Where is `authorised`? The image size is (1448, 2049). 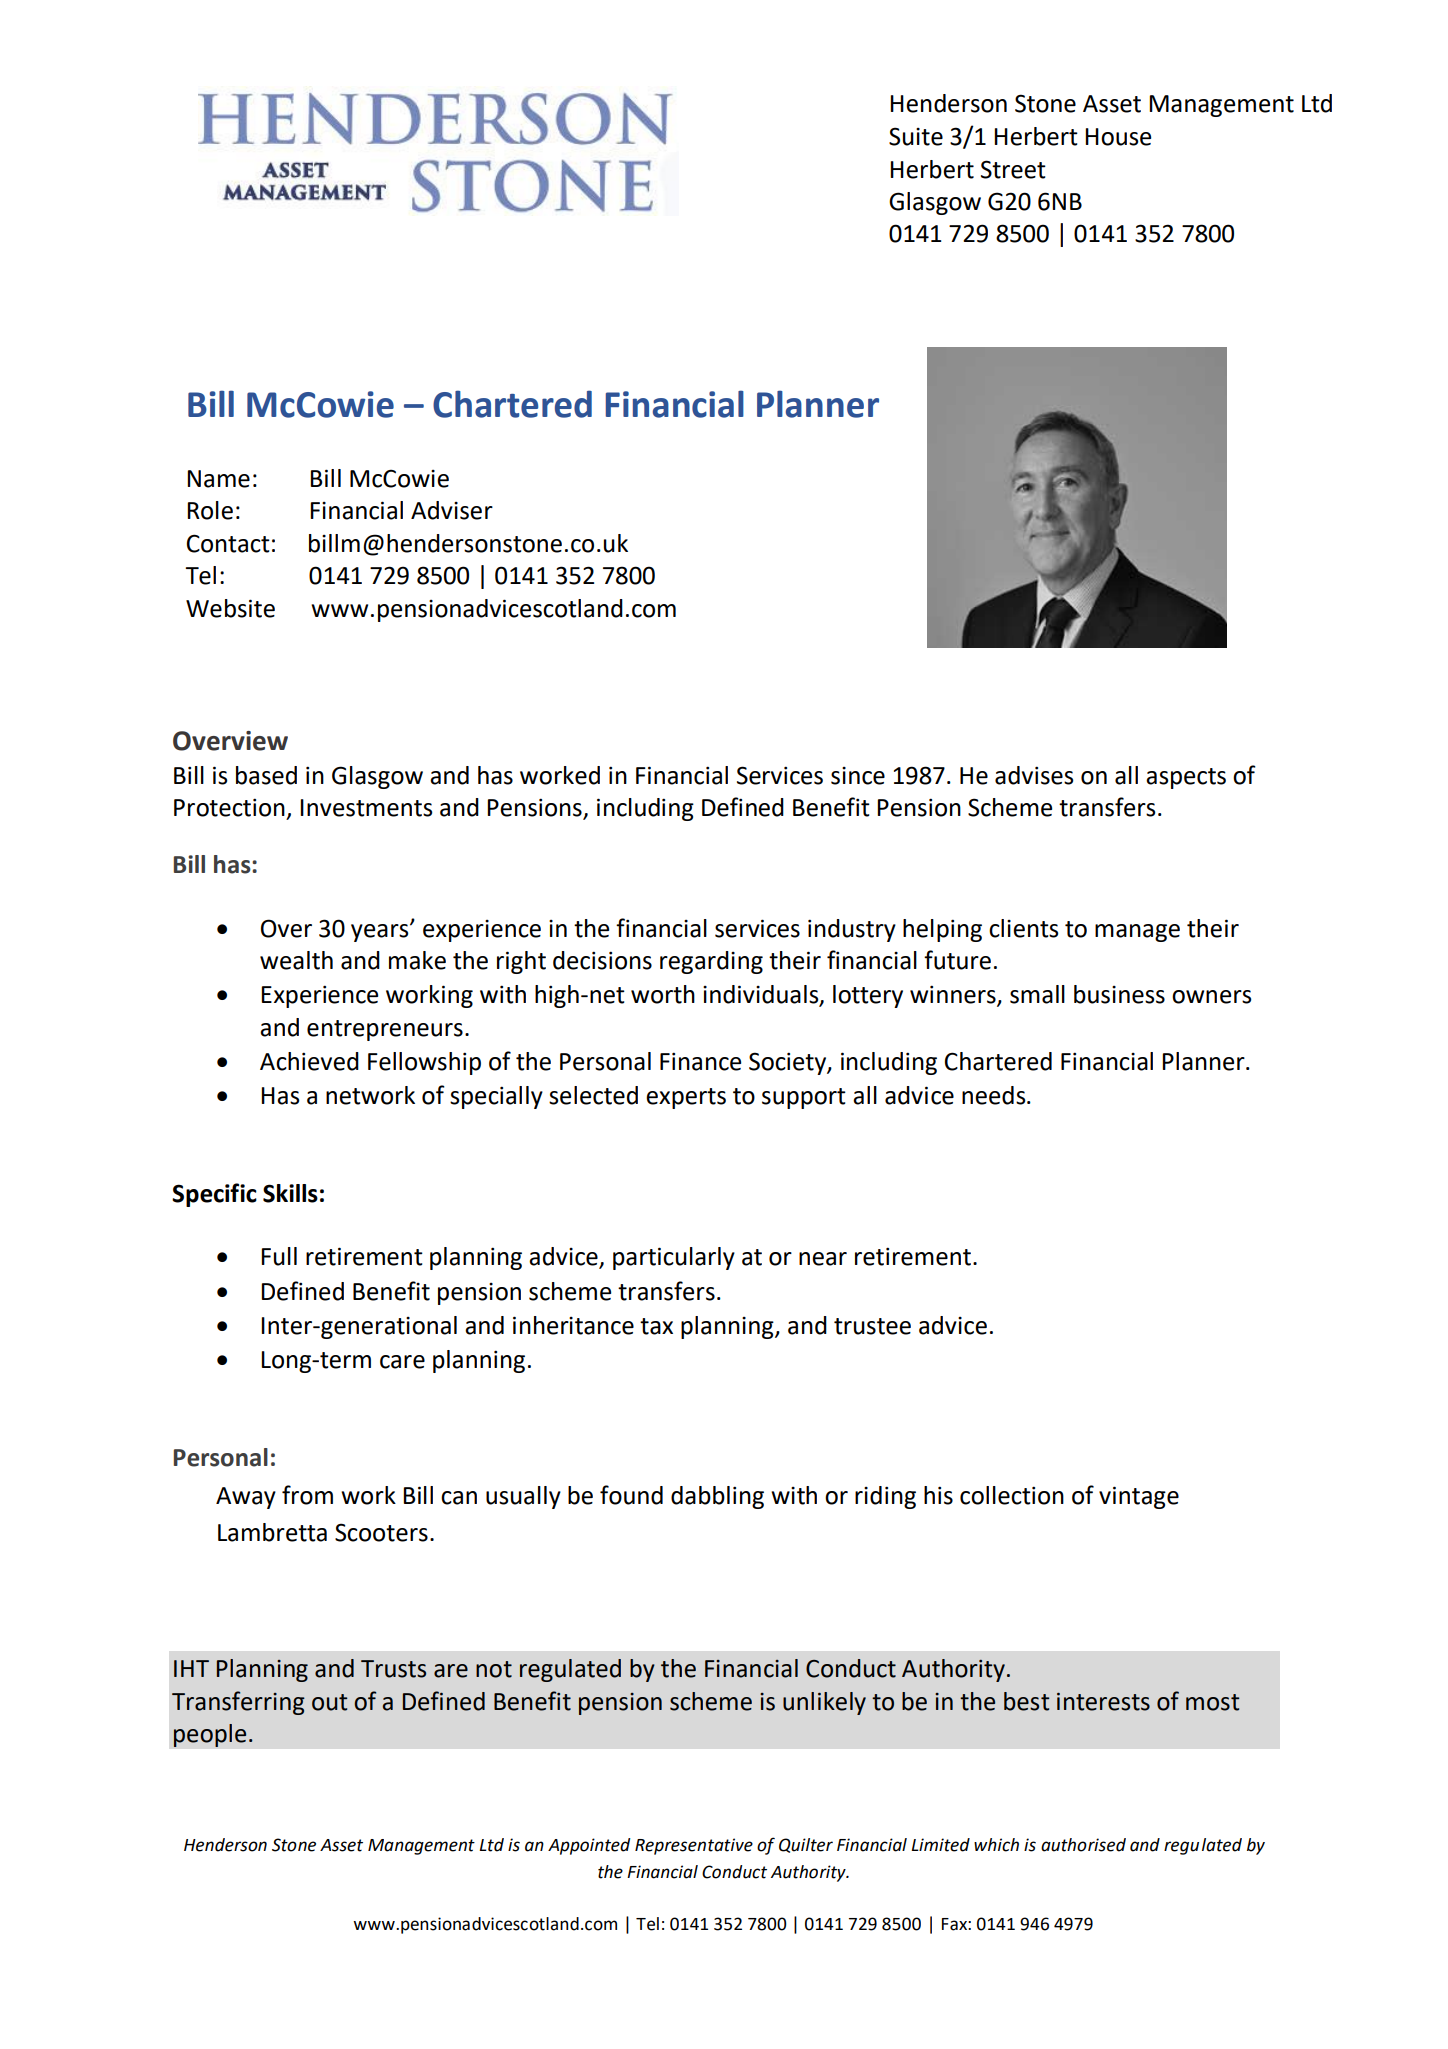 authorised is located at coordinates (1083, 1845).
